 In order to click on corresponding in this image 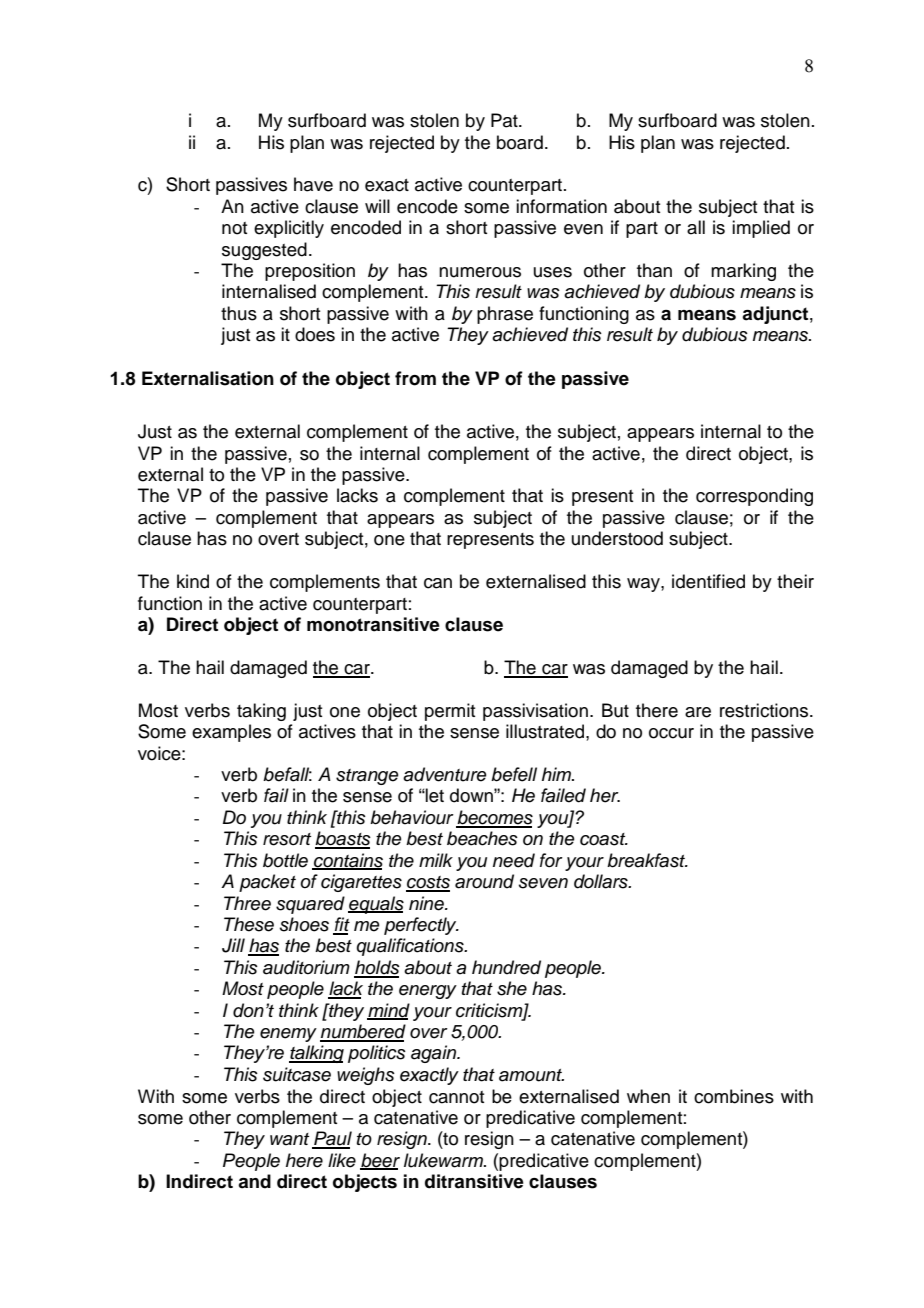, I will do `click(754, 497)`.
